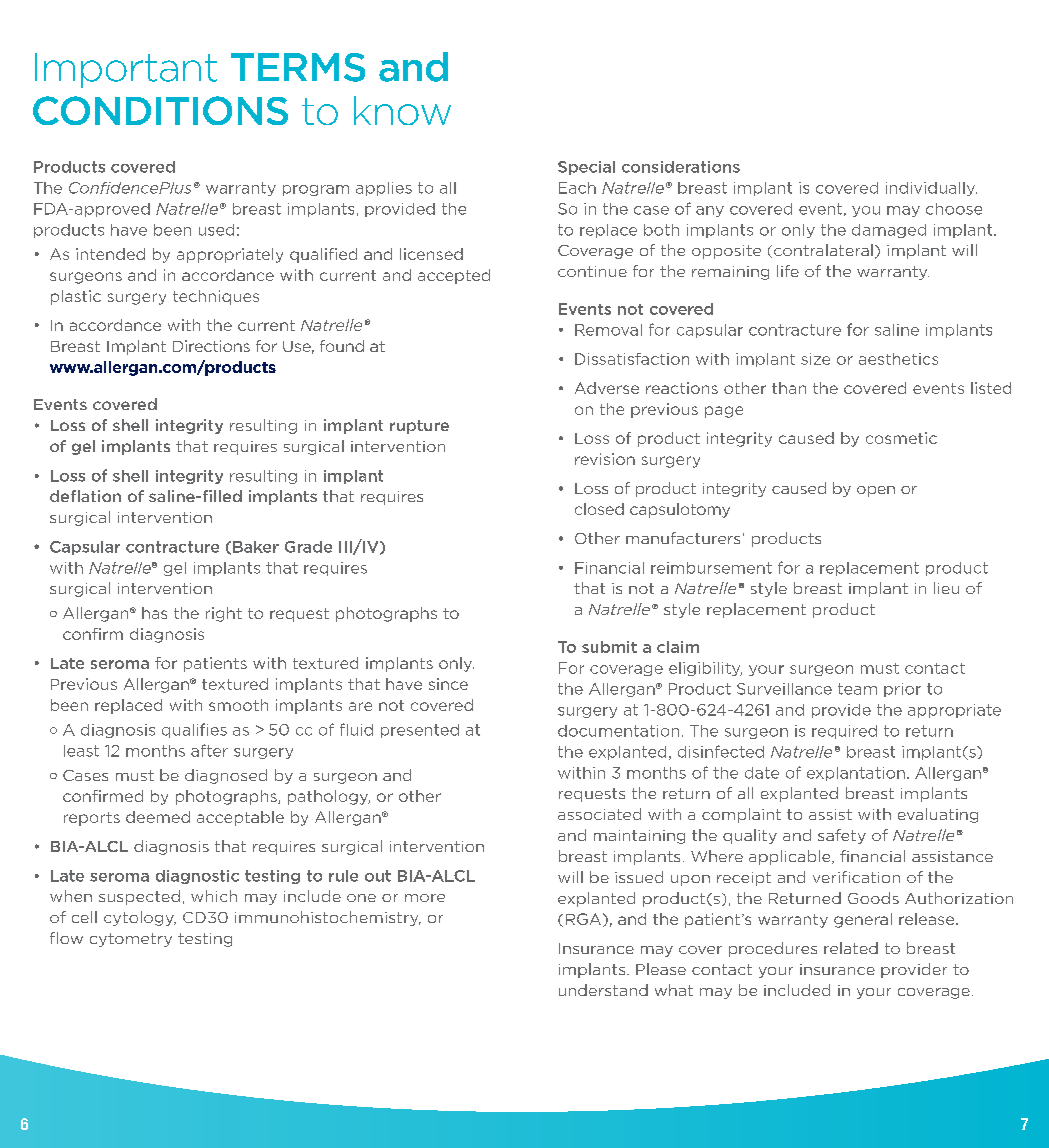 This screenshot has height=1148, width=1049. Describe the element at coordinates (876, 491) in the screenshot. I see `open` at that location.
